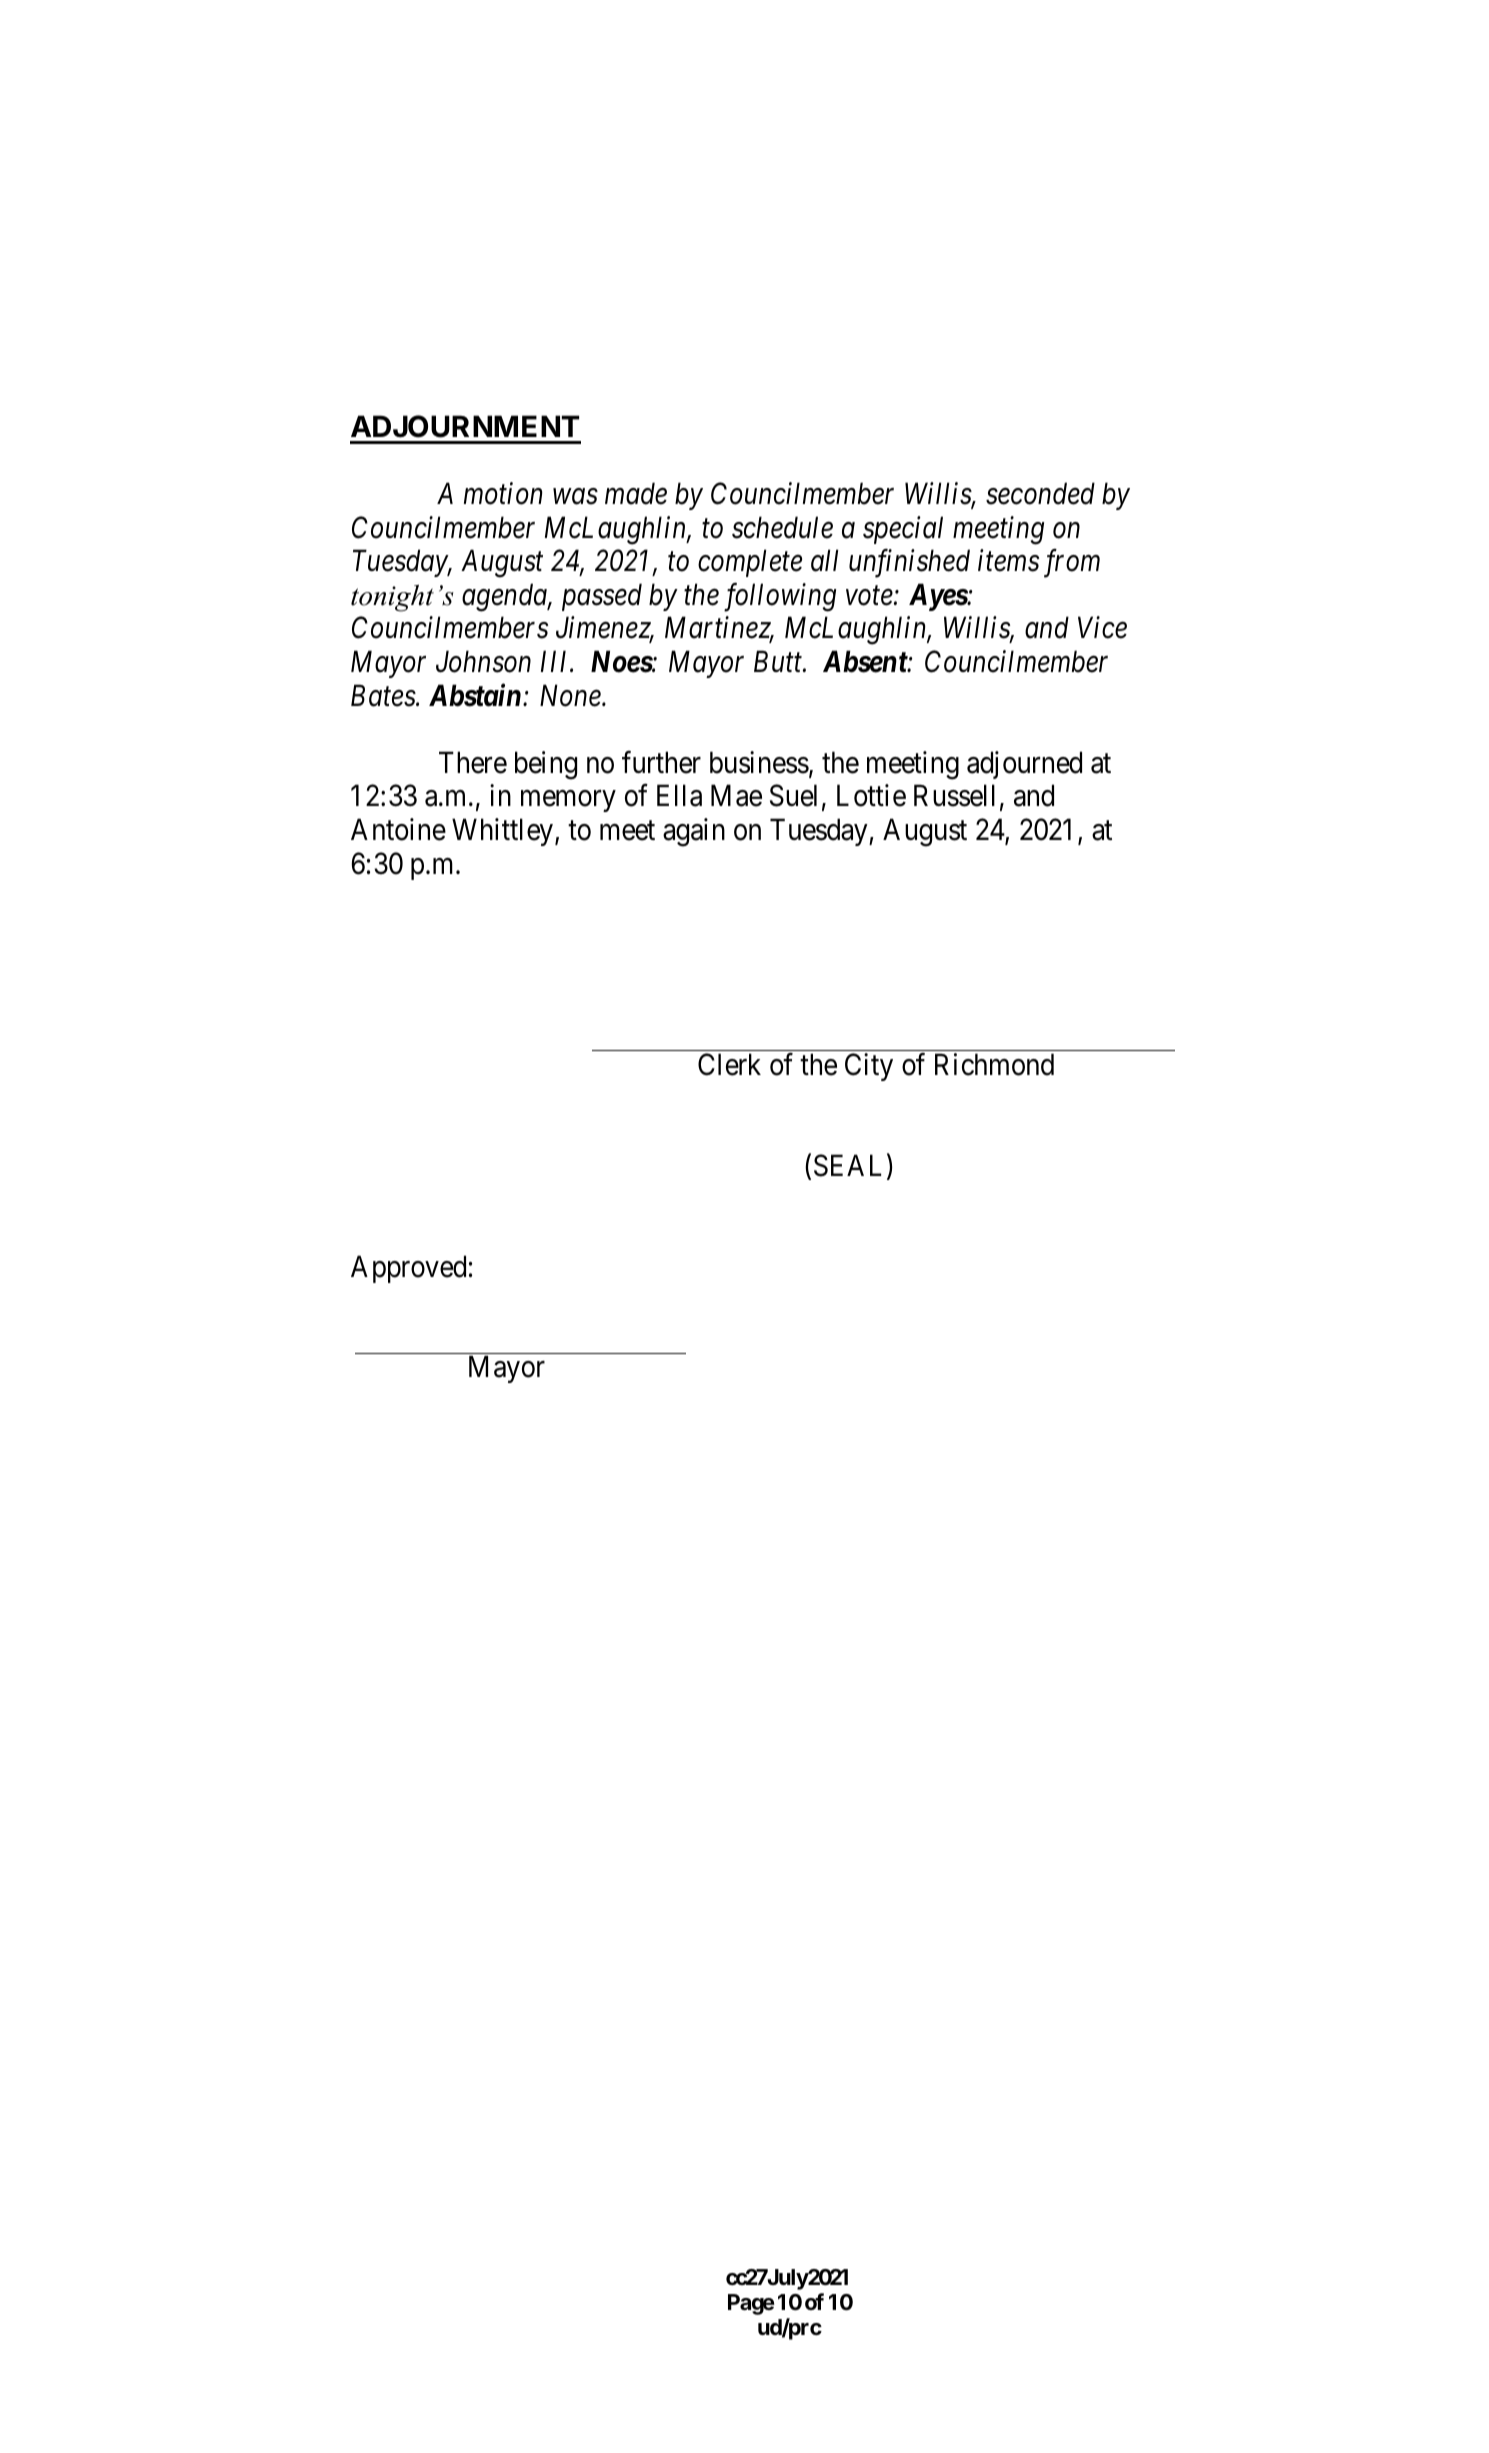 The height and width of the screenshot is (2453, 1489). I want to click on Antoine, so click(398, 829).
